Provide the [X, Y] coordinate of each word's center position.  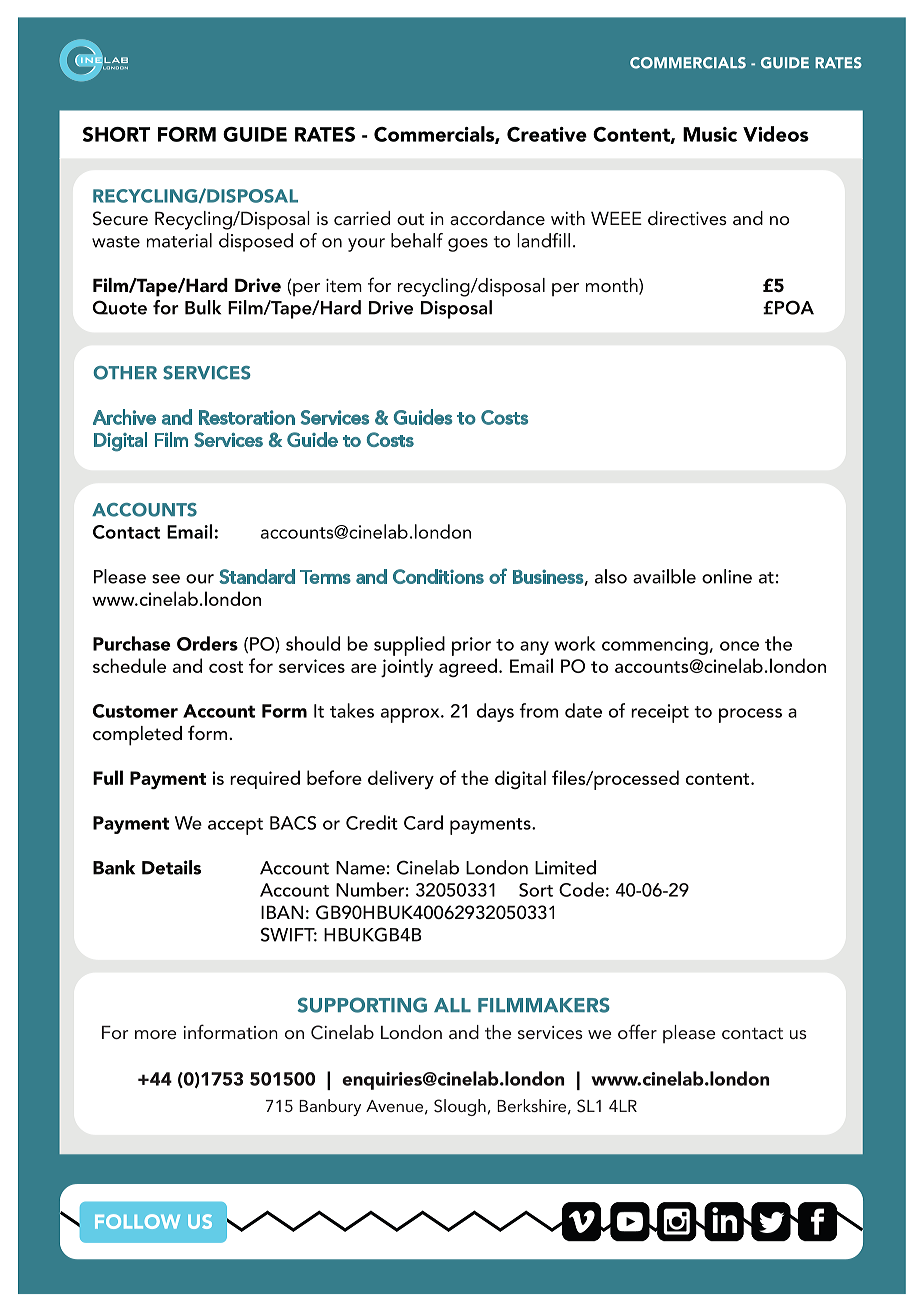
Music [710, 134]
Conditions [438, 576]
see [166, 579]
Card [423, 822]
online [727, 576]
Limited [565, 867]
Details [171, 867]
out [410, 219]
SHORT [116, 134]
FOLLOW [137, 1221]
